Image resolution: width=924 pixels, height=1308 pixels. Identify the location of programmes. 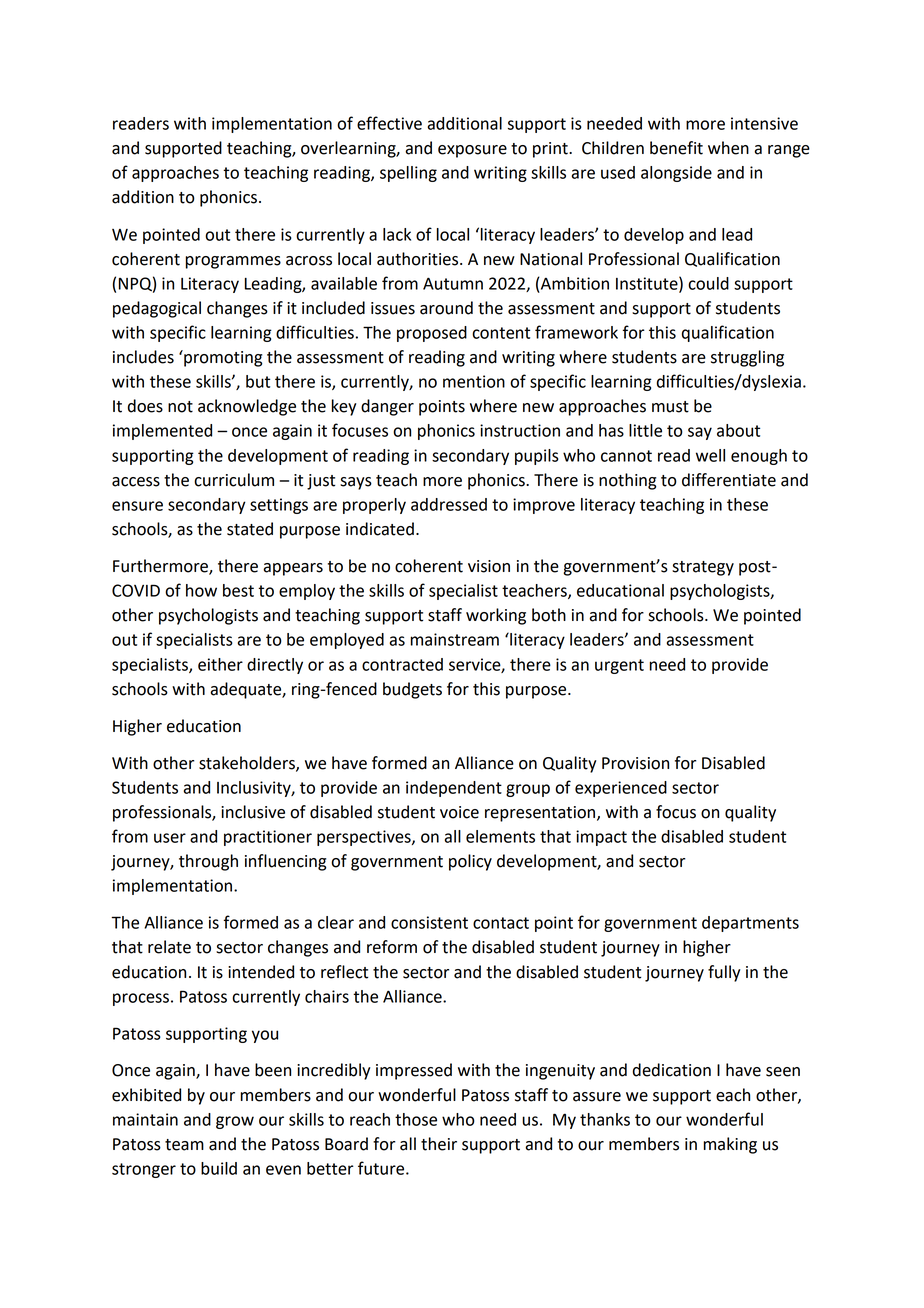
(233, 262).
